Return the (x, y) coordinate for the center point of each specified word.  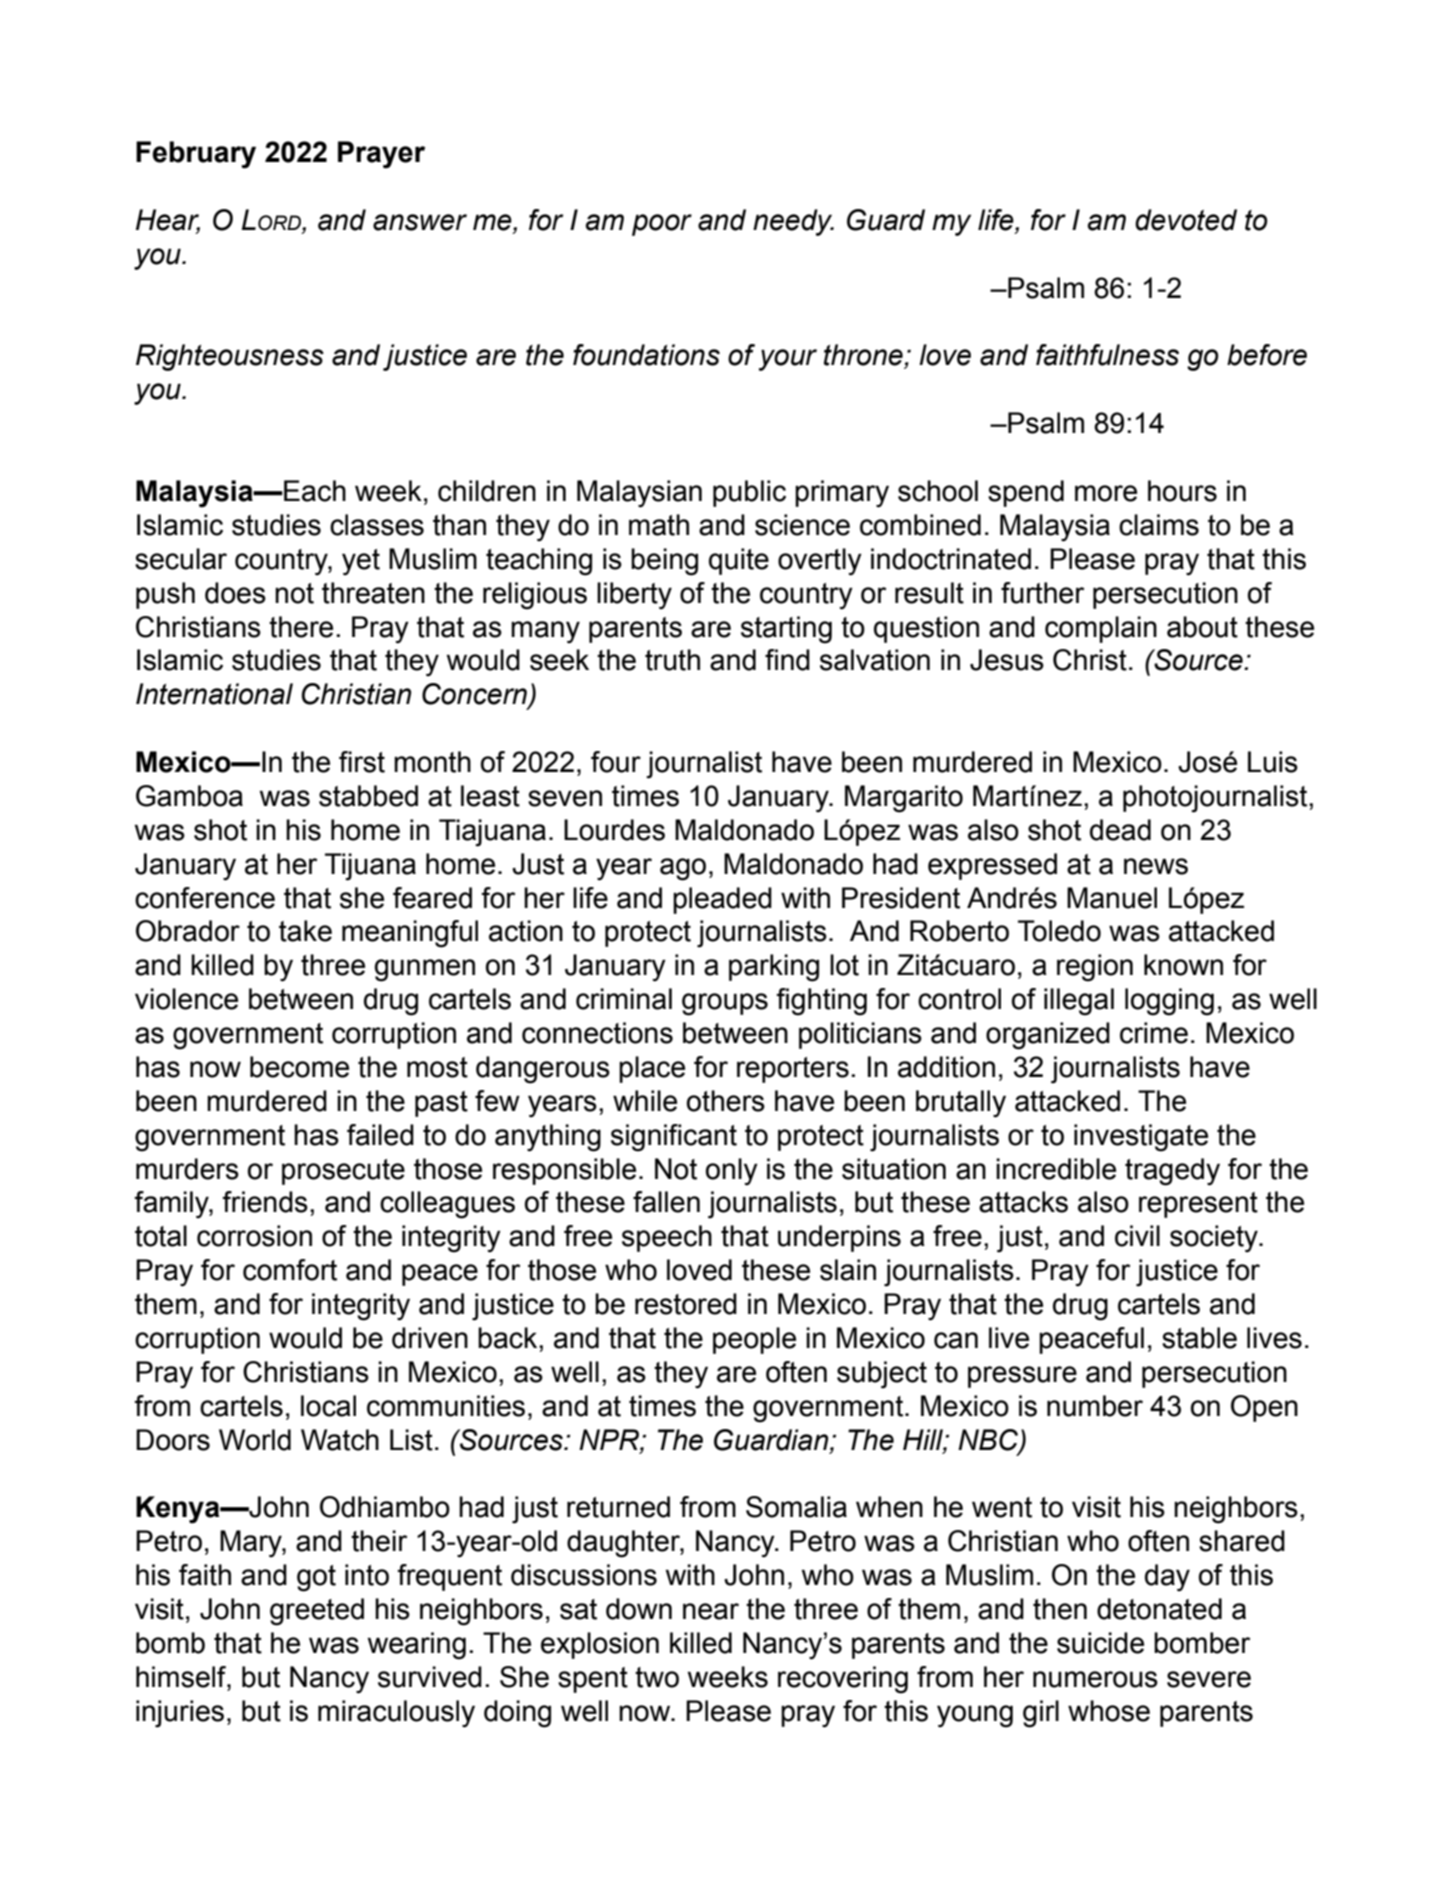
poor (662, 225)
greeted (317, 1612)
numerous (1095, 1679)
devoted (1186, 220)
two (657, 1677)
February (196, 155)
